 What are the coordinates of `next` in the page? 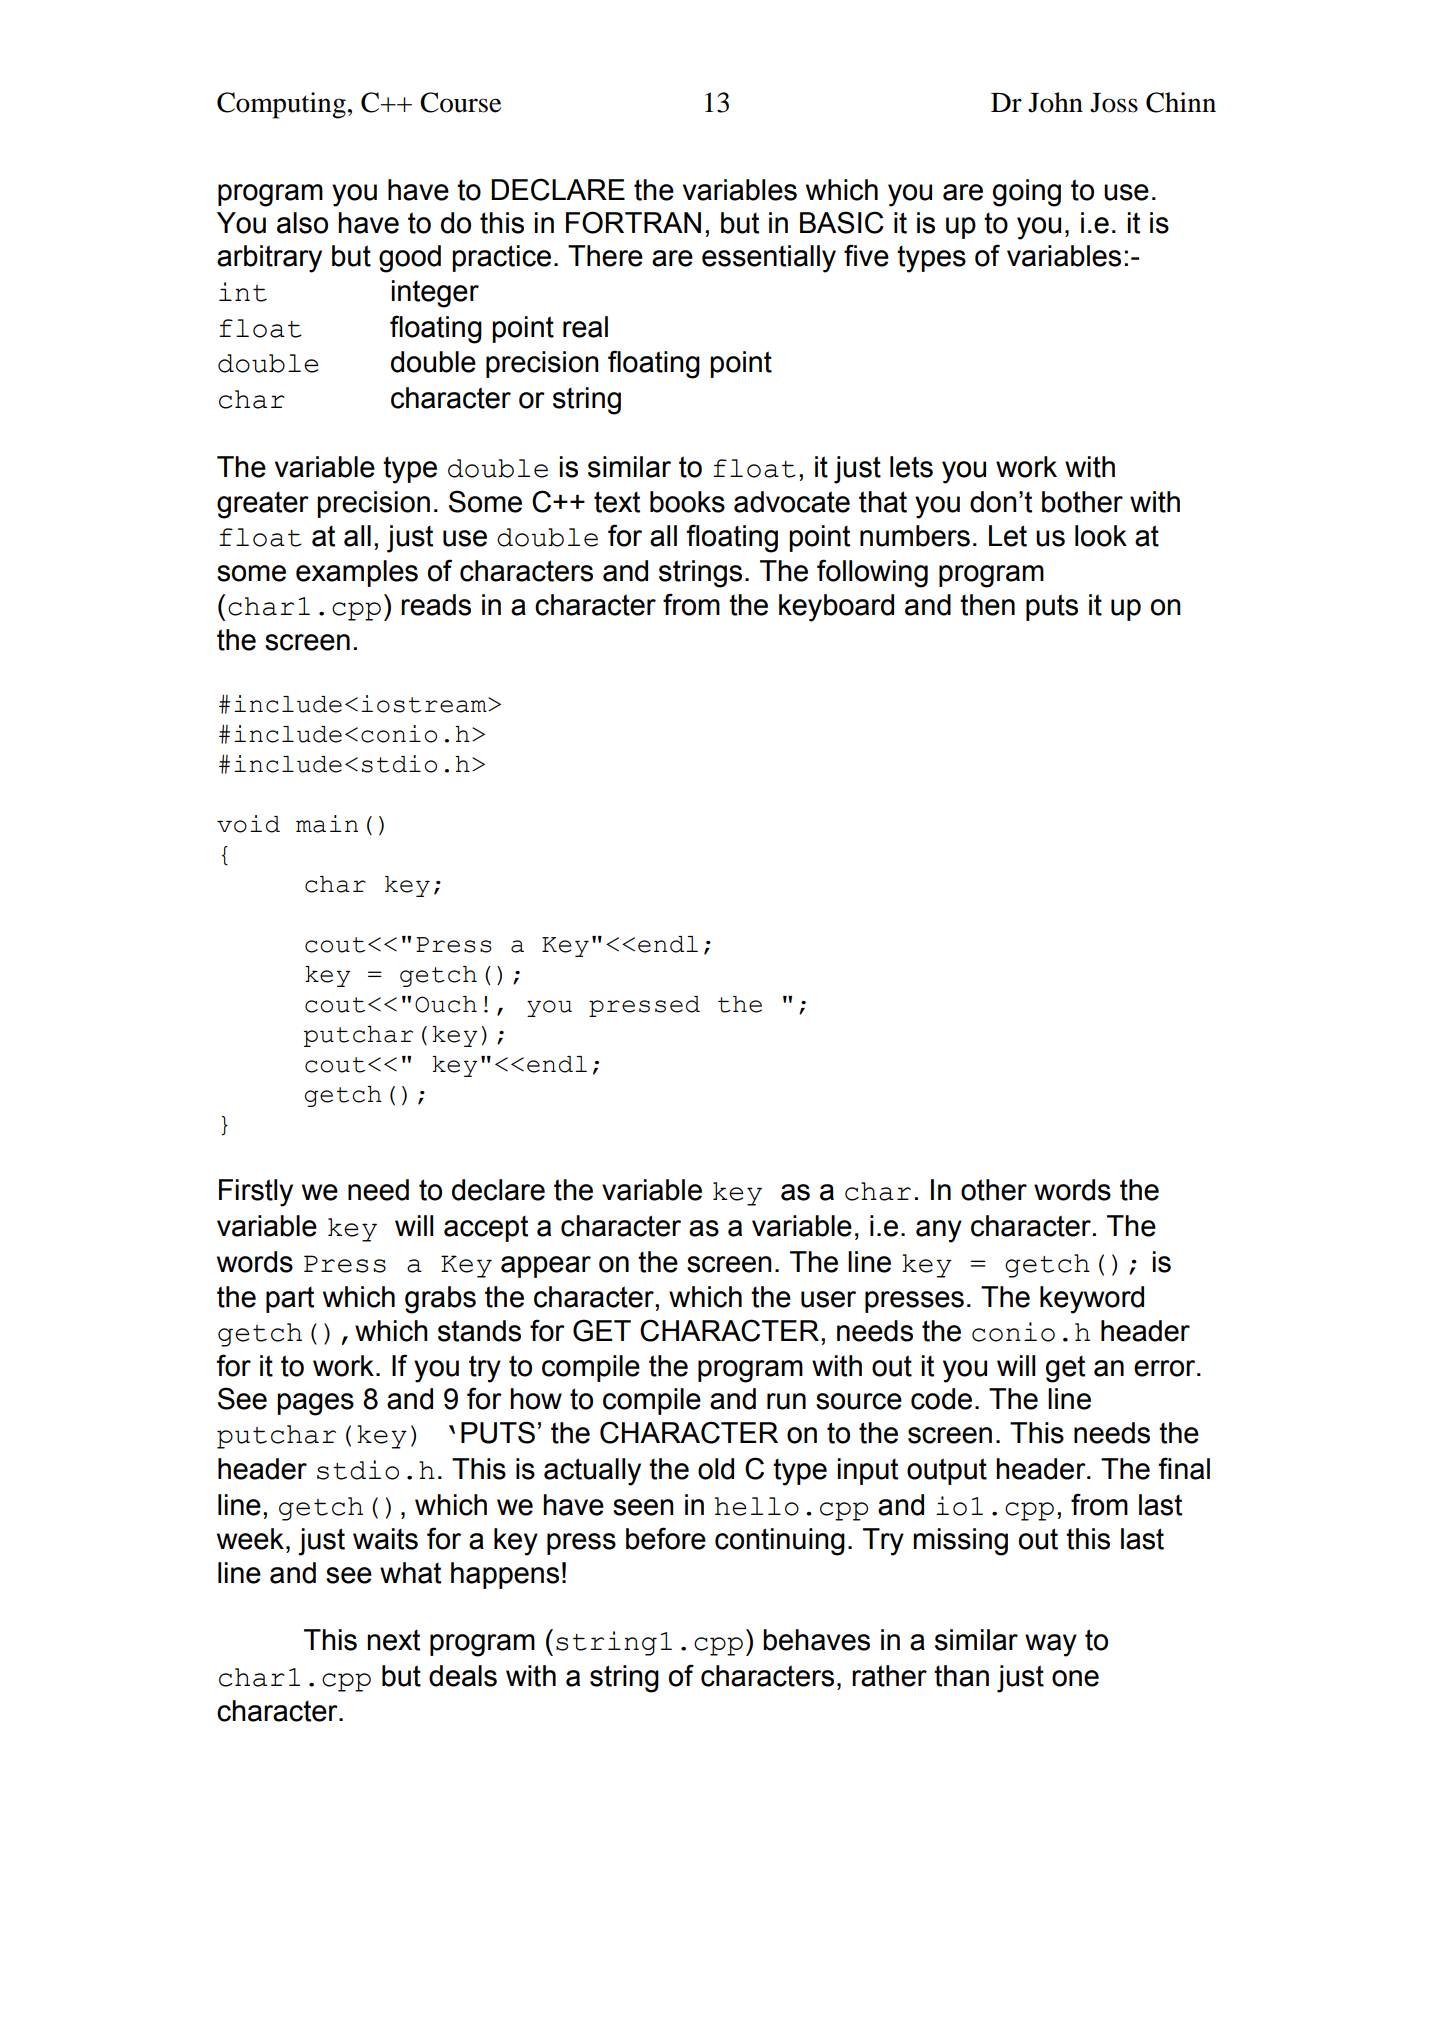 It's located at (393, 1640).
